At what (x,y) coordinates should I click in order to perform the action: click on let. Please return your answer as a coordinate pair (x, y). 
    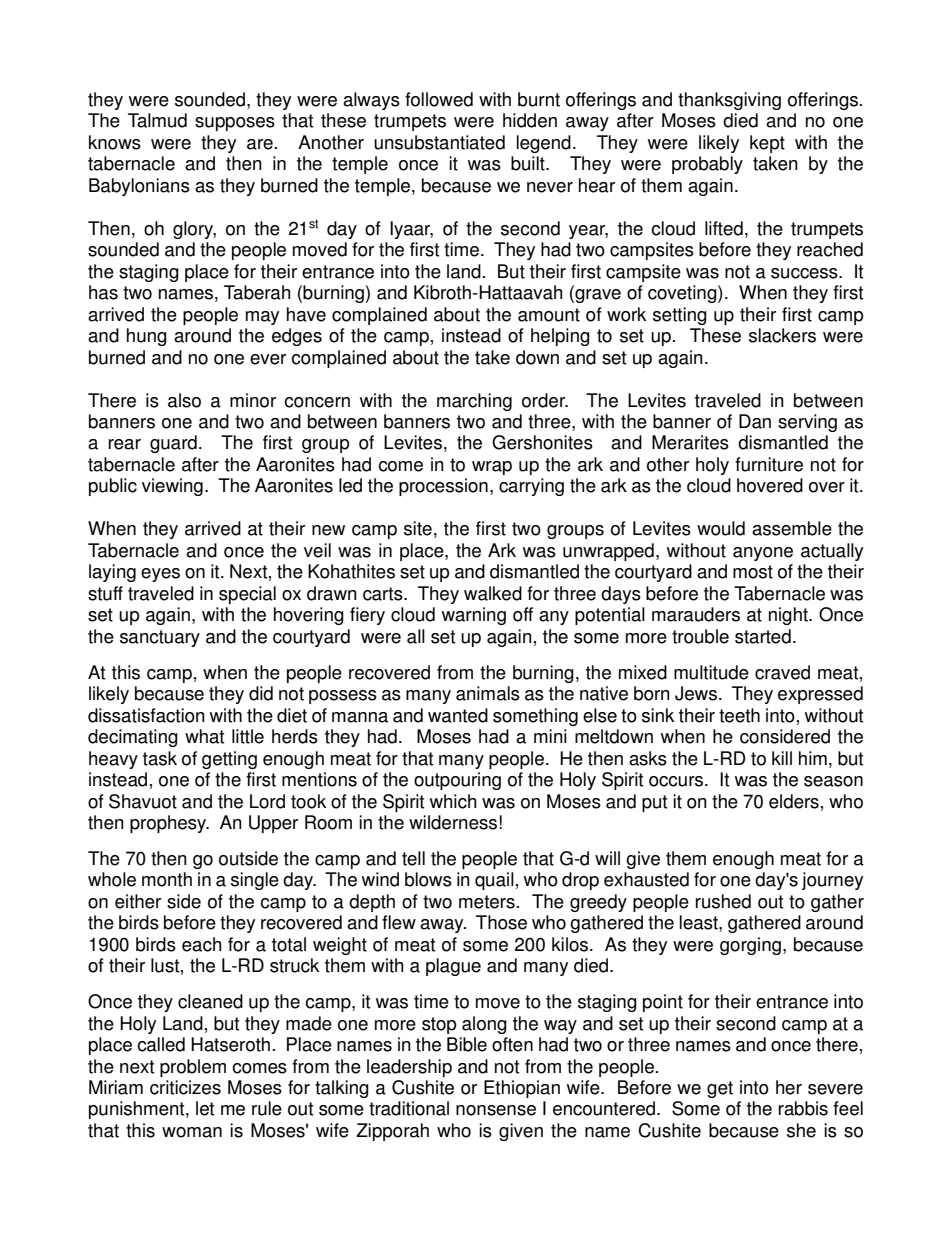
    Looking at the image, I should click on (205, 1108).
